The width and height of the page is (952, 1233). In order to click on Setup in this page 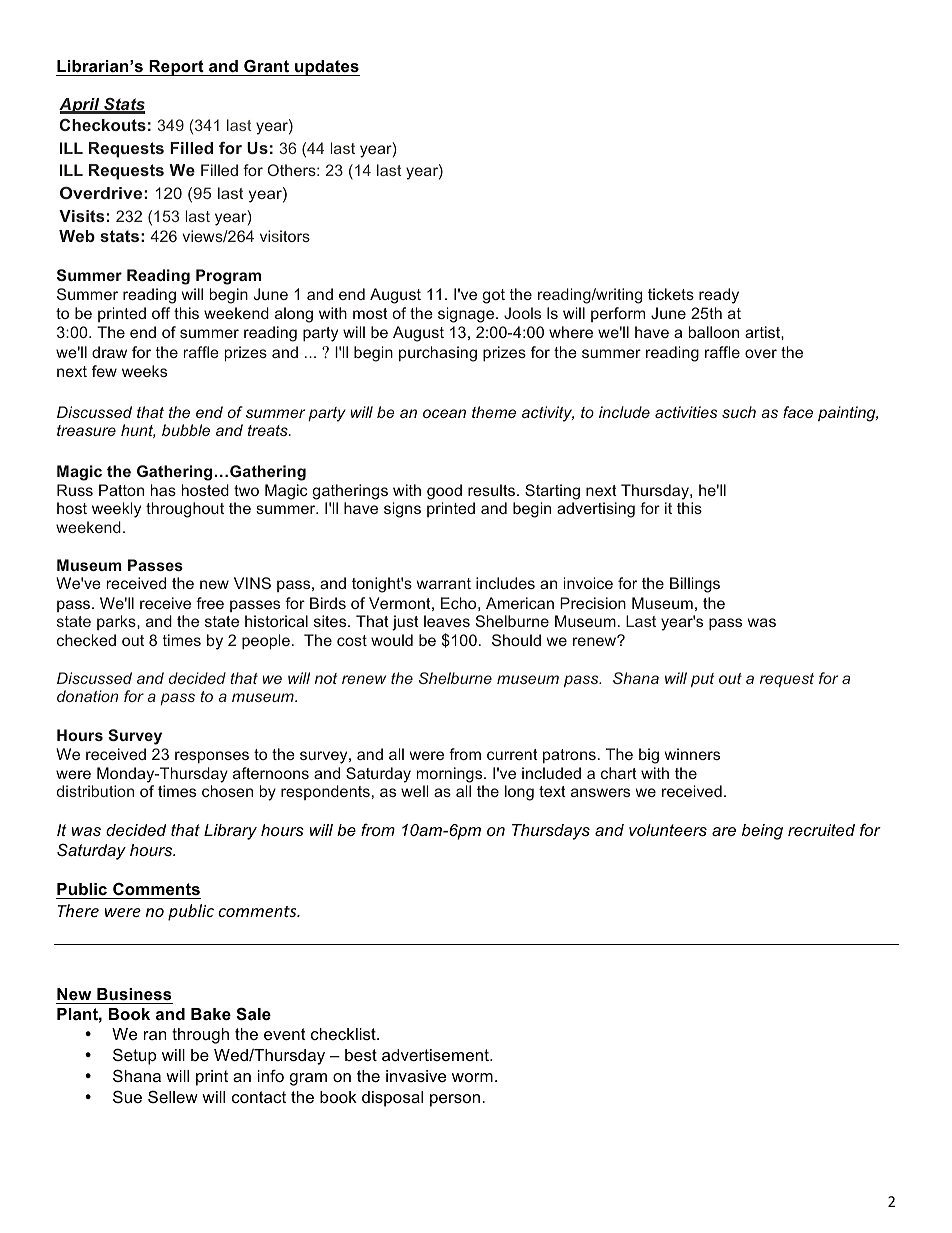, I will do `click(134, 1056)`.
